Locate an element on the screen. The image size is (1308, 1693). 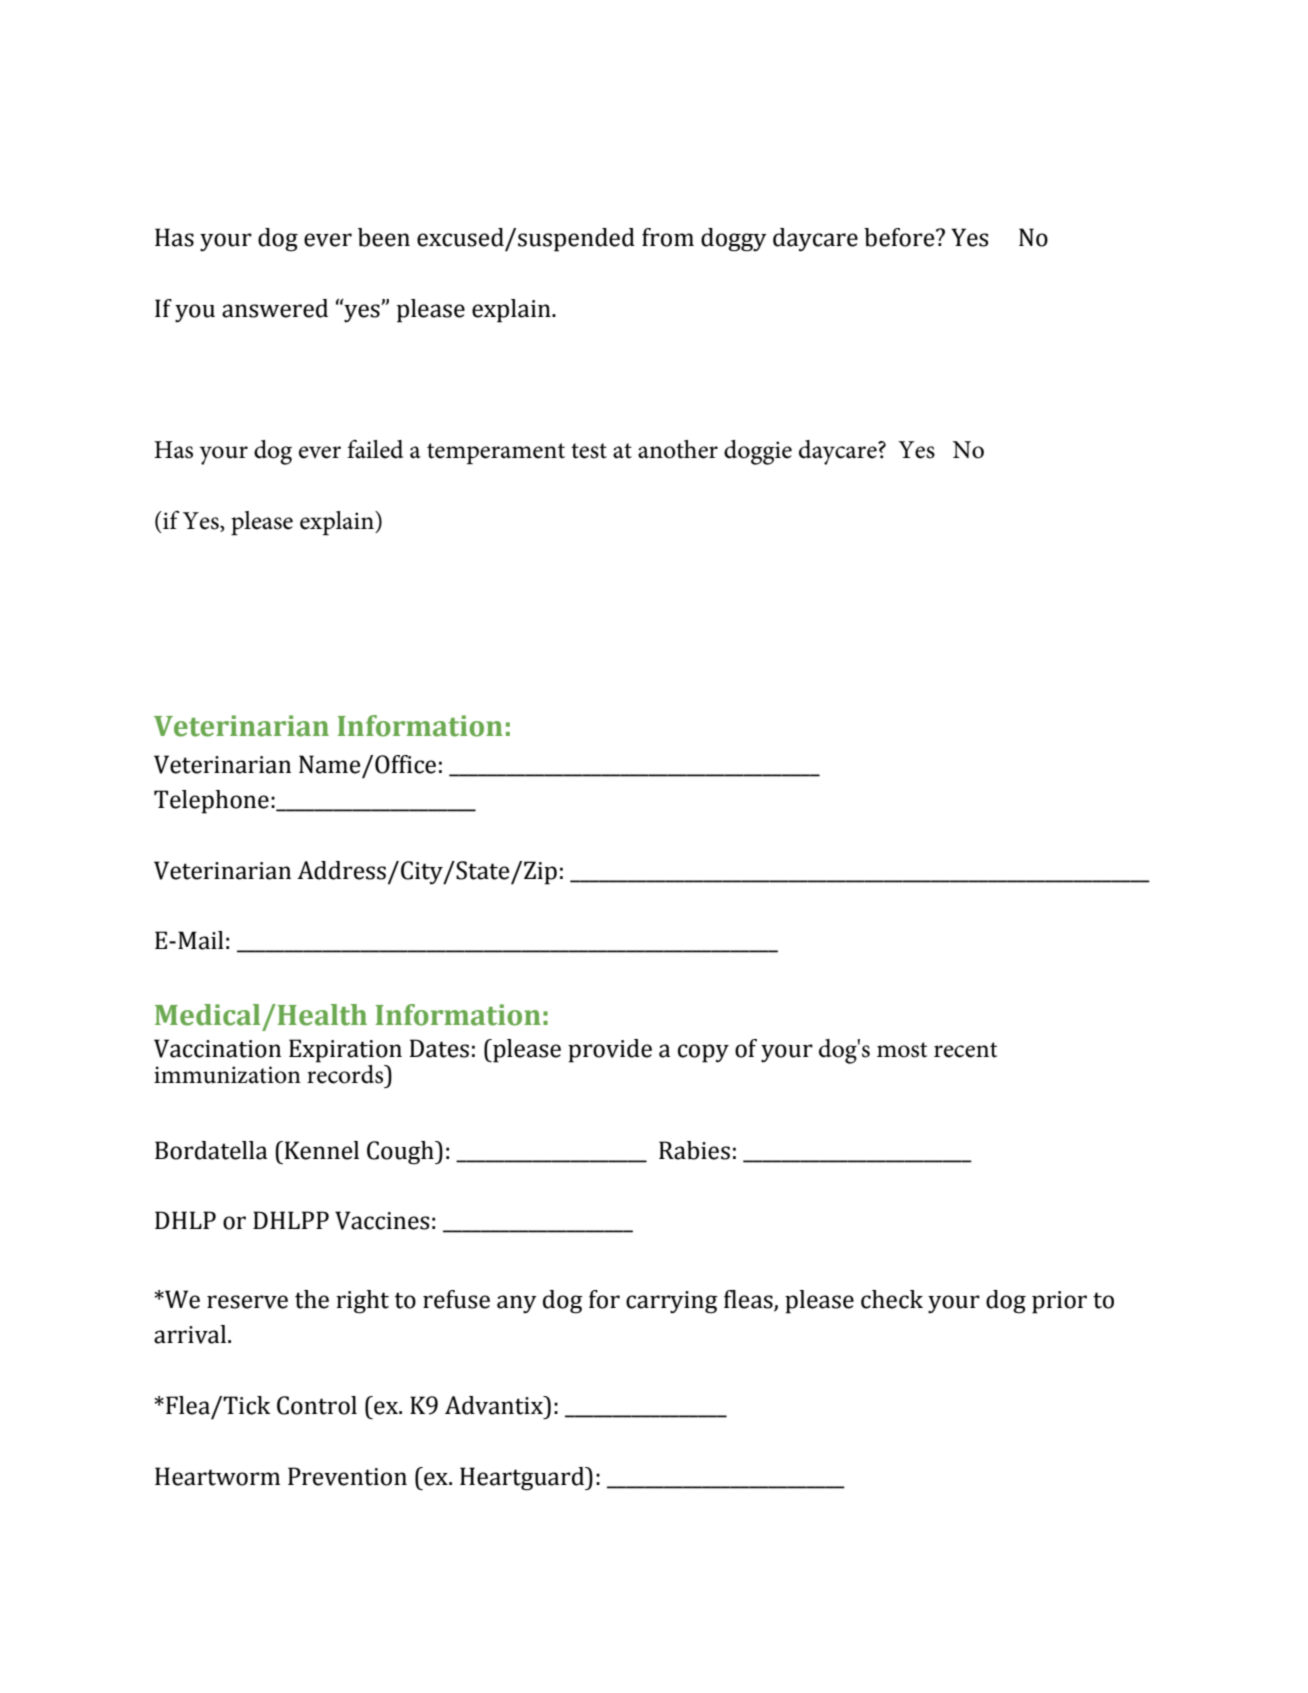
recent is located at coordinates (965, 1050).
